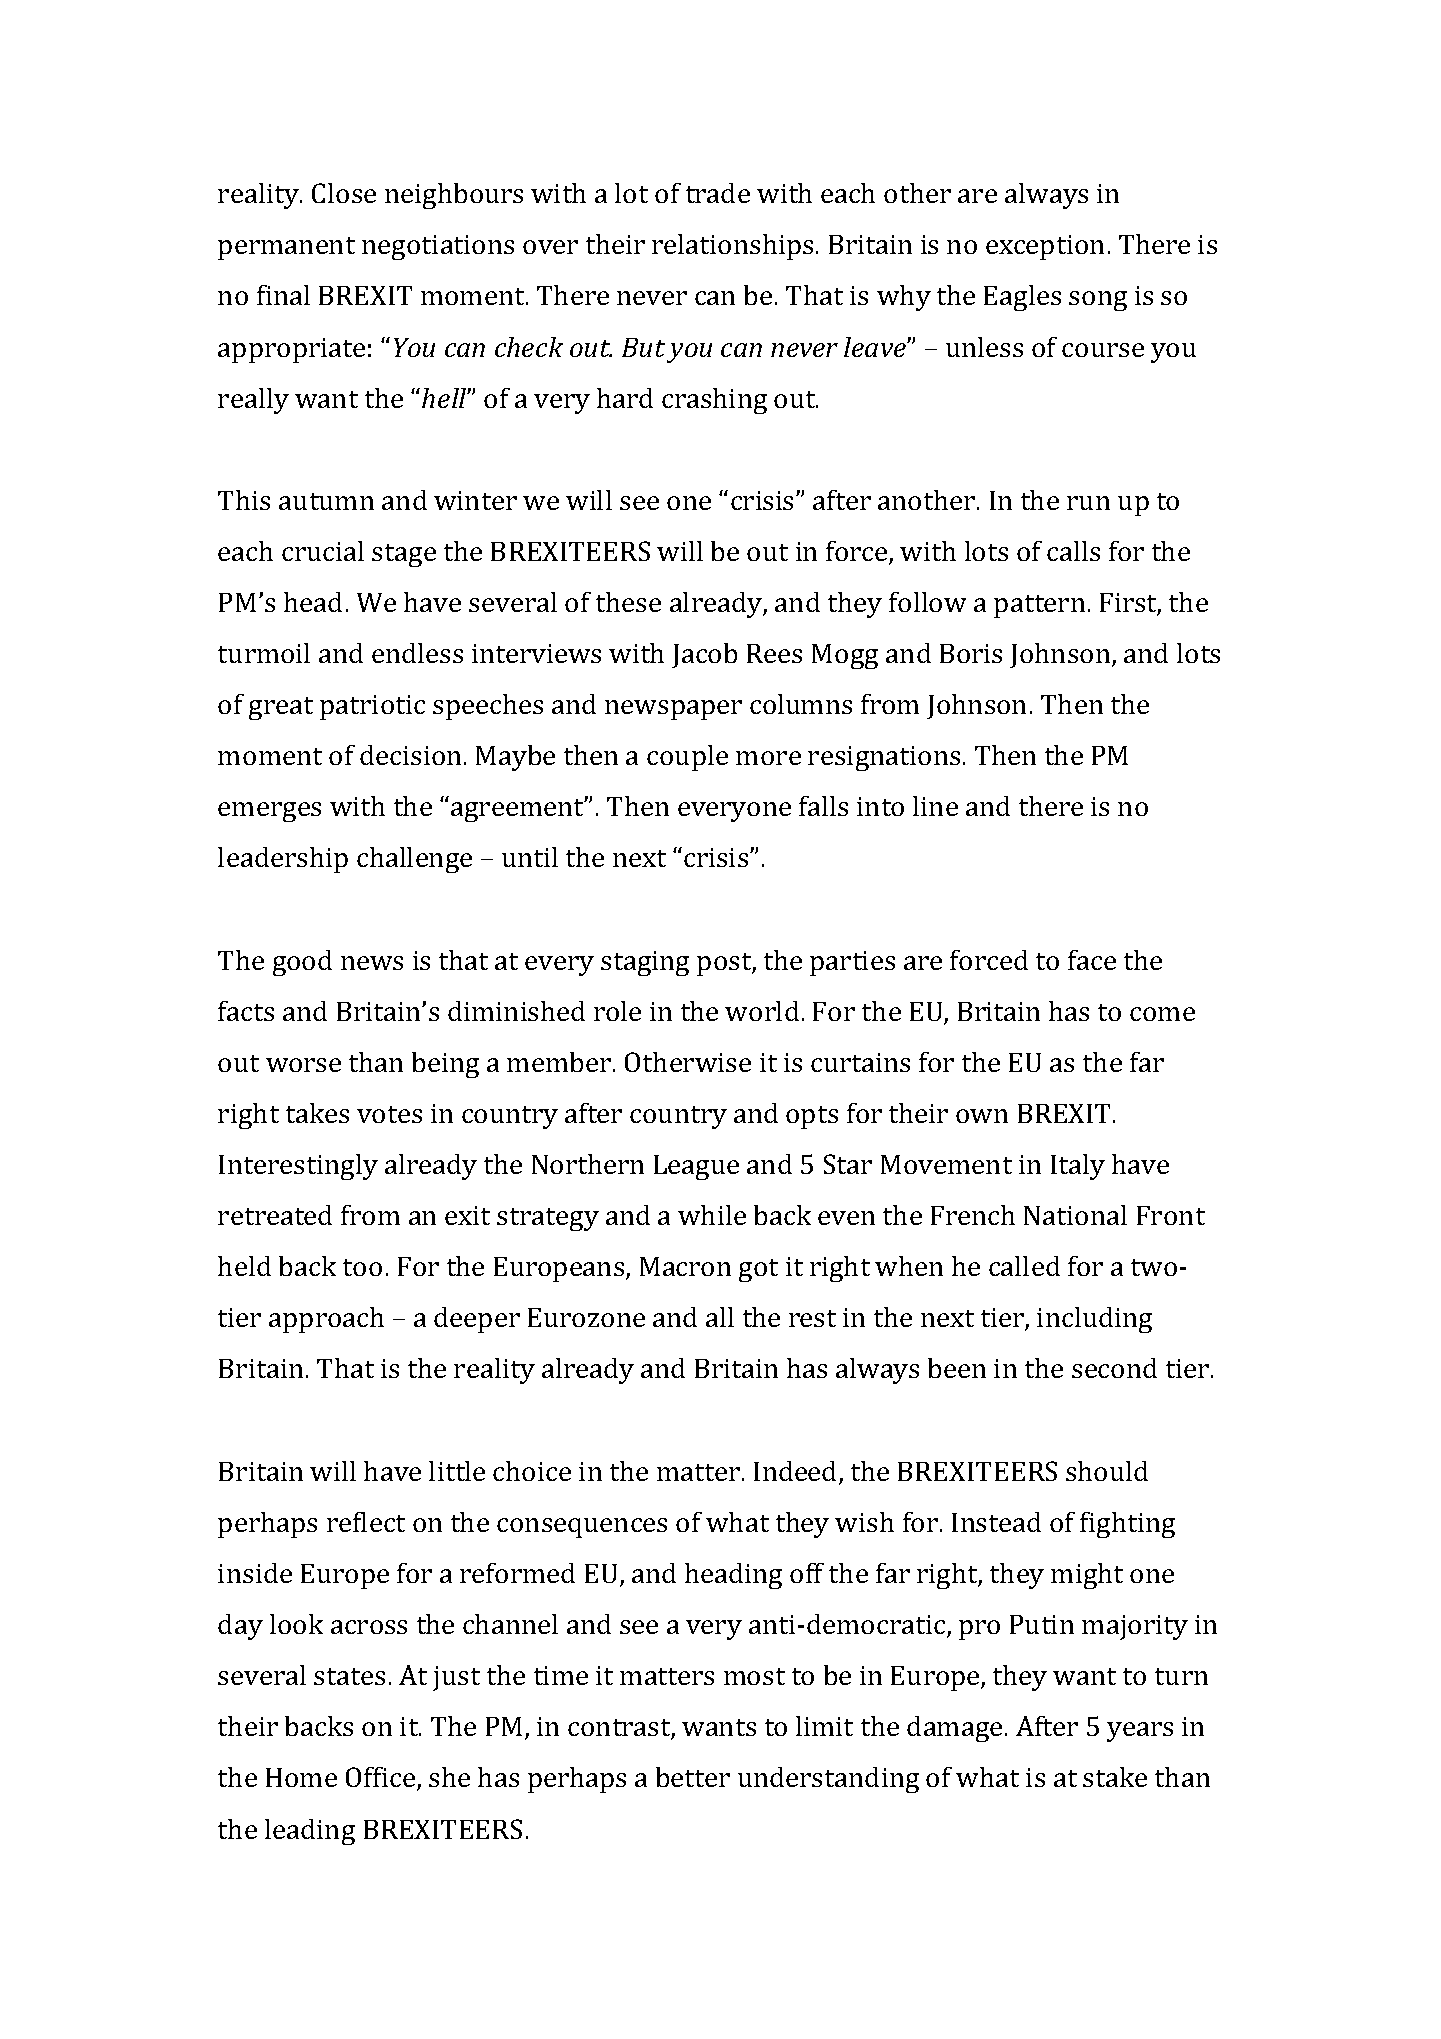  I want to click on stake, so click(1115, 1777).
